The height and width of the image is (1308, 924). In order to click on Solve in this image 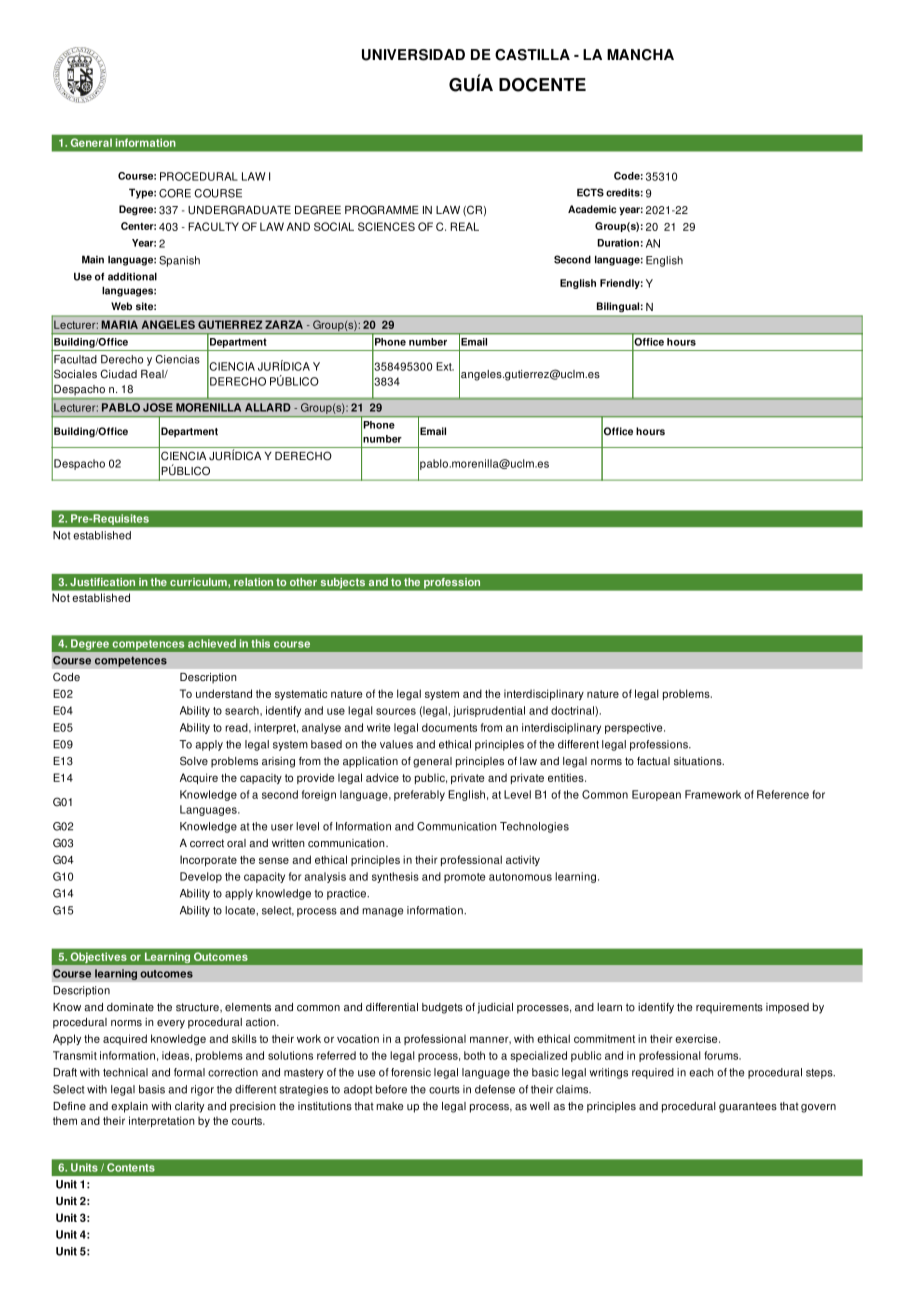, I will do `click(194, 761)`.
